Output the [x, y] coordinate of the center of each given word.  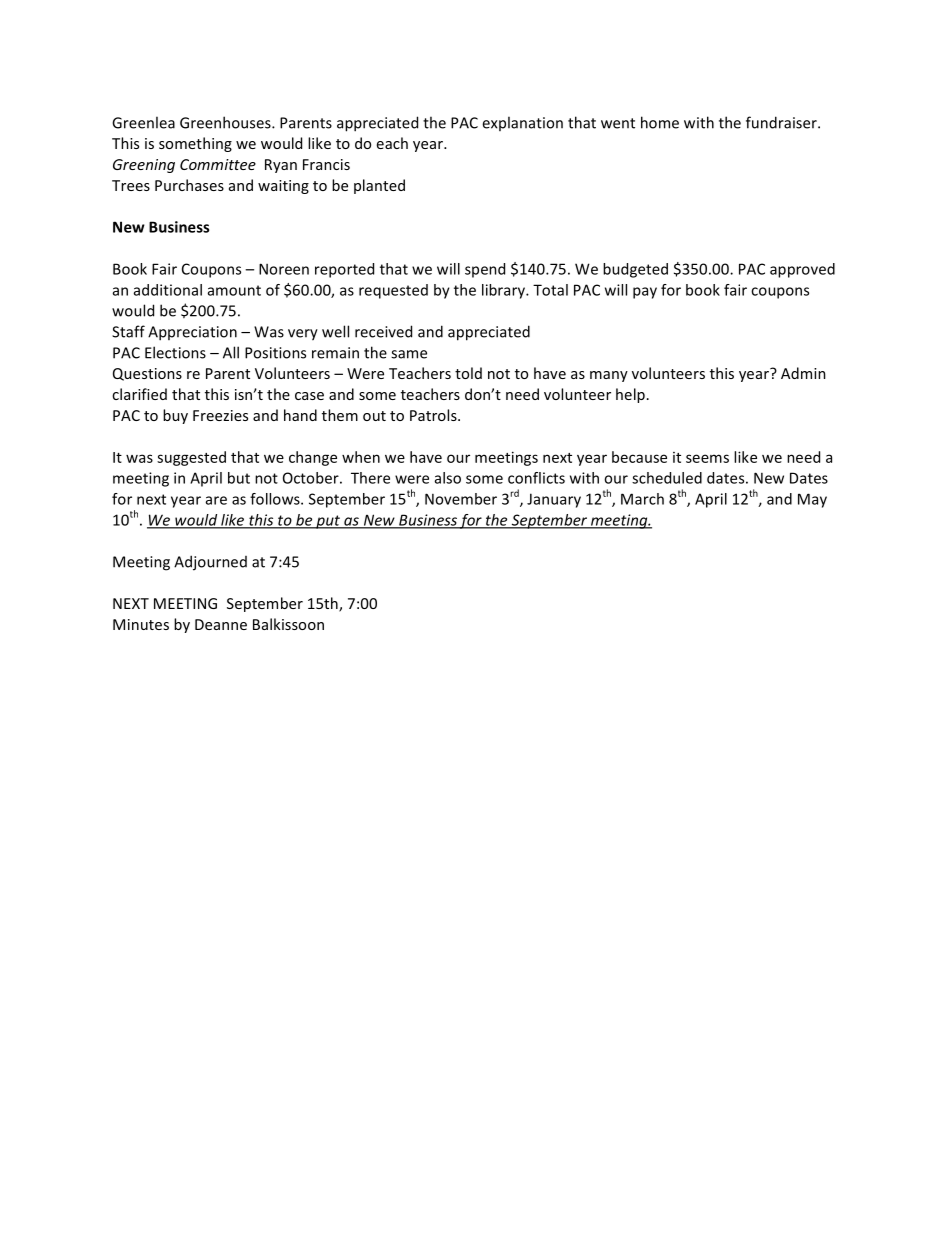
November [461, 499]
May [812, 500]
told [468, 373]
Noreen [284, 269]
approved [802, 270]
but [239, 478]
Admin [803, 373]
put [328, 522]
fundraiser [782, 122]
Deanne [221, 624]
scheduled [667, 478]
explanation [522, 123]
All [231, 352]
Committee [218, 164]
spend [485, 270]
